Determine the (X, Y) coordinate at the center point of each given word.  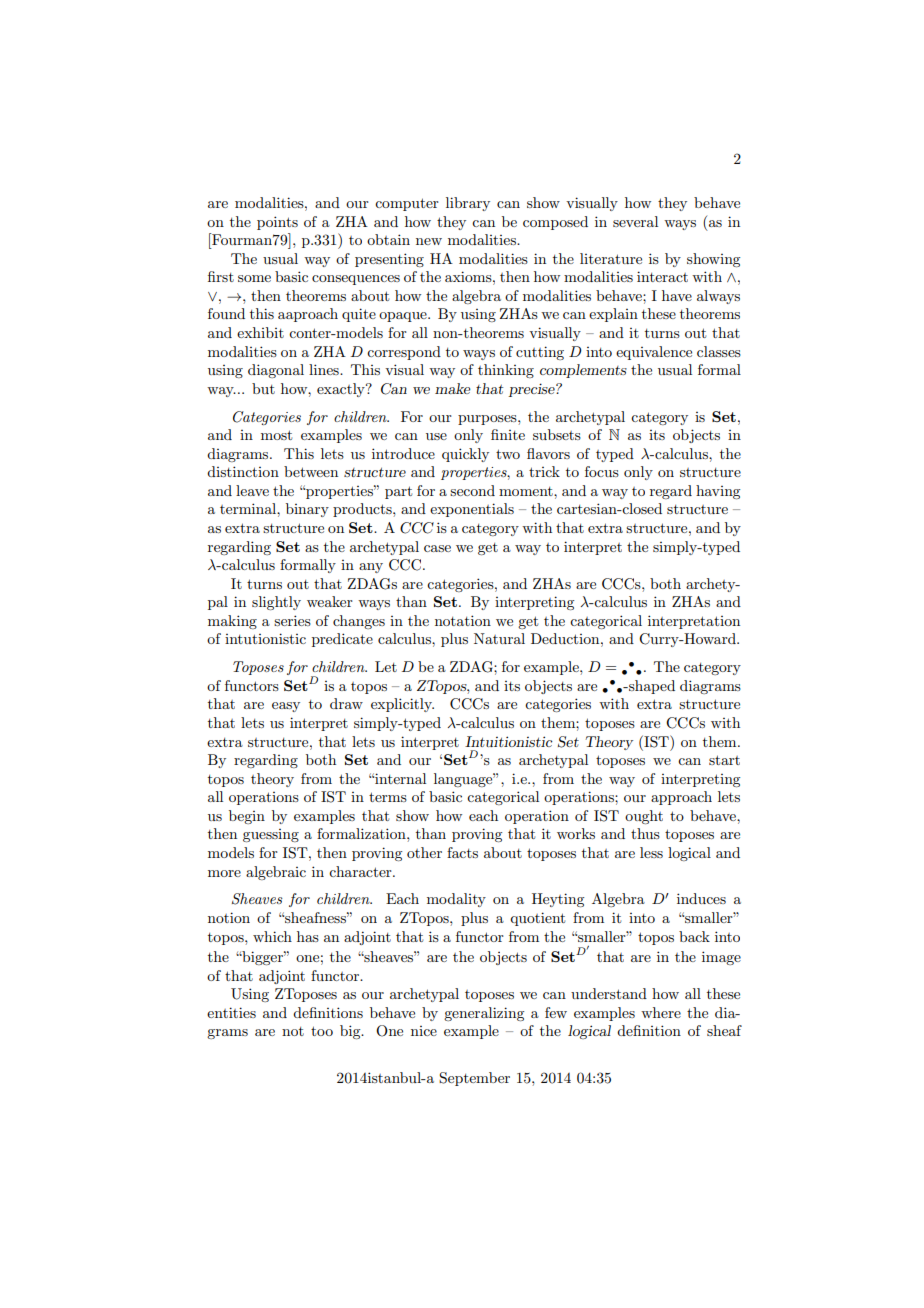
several (635, 221)
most (276, 435)
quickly (465, 455)
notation (463, 620)
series (292, 620)
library (468, 204)
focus (602, 471)
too (322, 1031)
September (474, 1079)
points (277, 223)
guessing (271, 835)
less (651, 852)
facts (462, 852)
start (724, 760)
